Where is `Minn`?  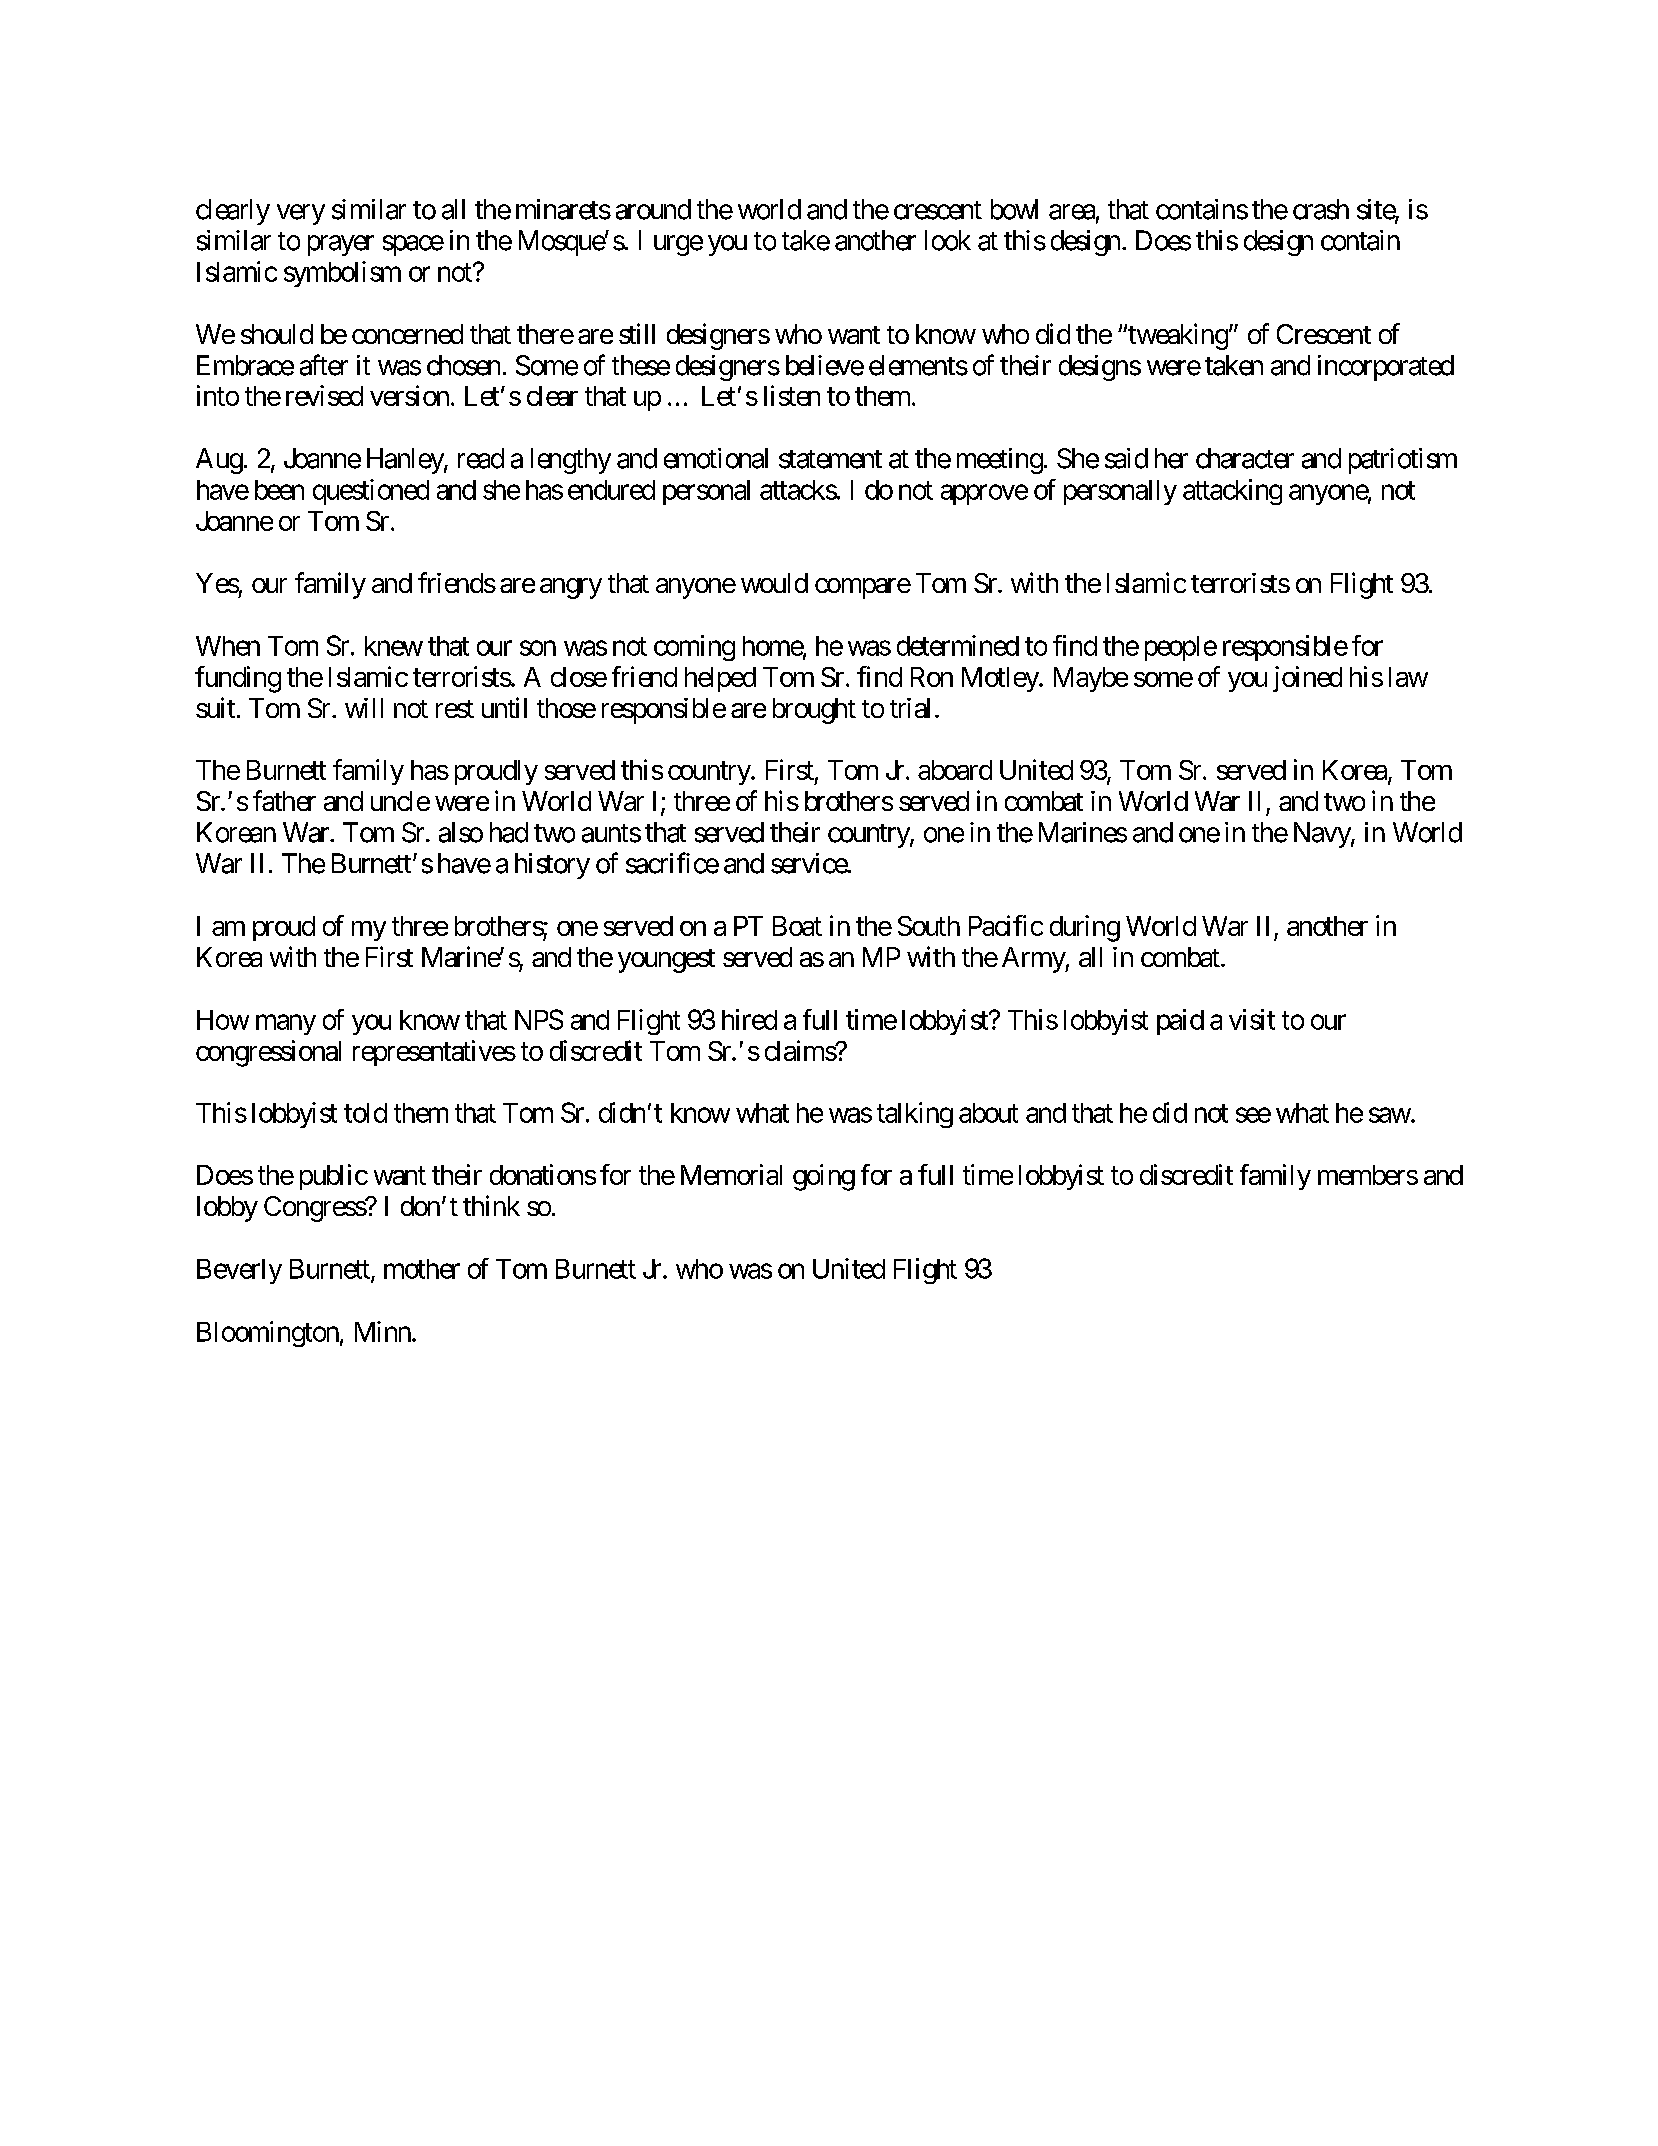
Minn is located at coordinates (383, 1331).
